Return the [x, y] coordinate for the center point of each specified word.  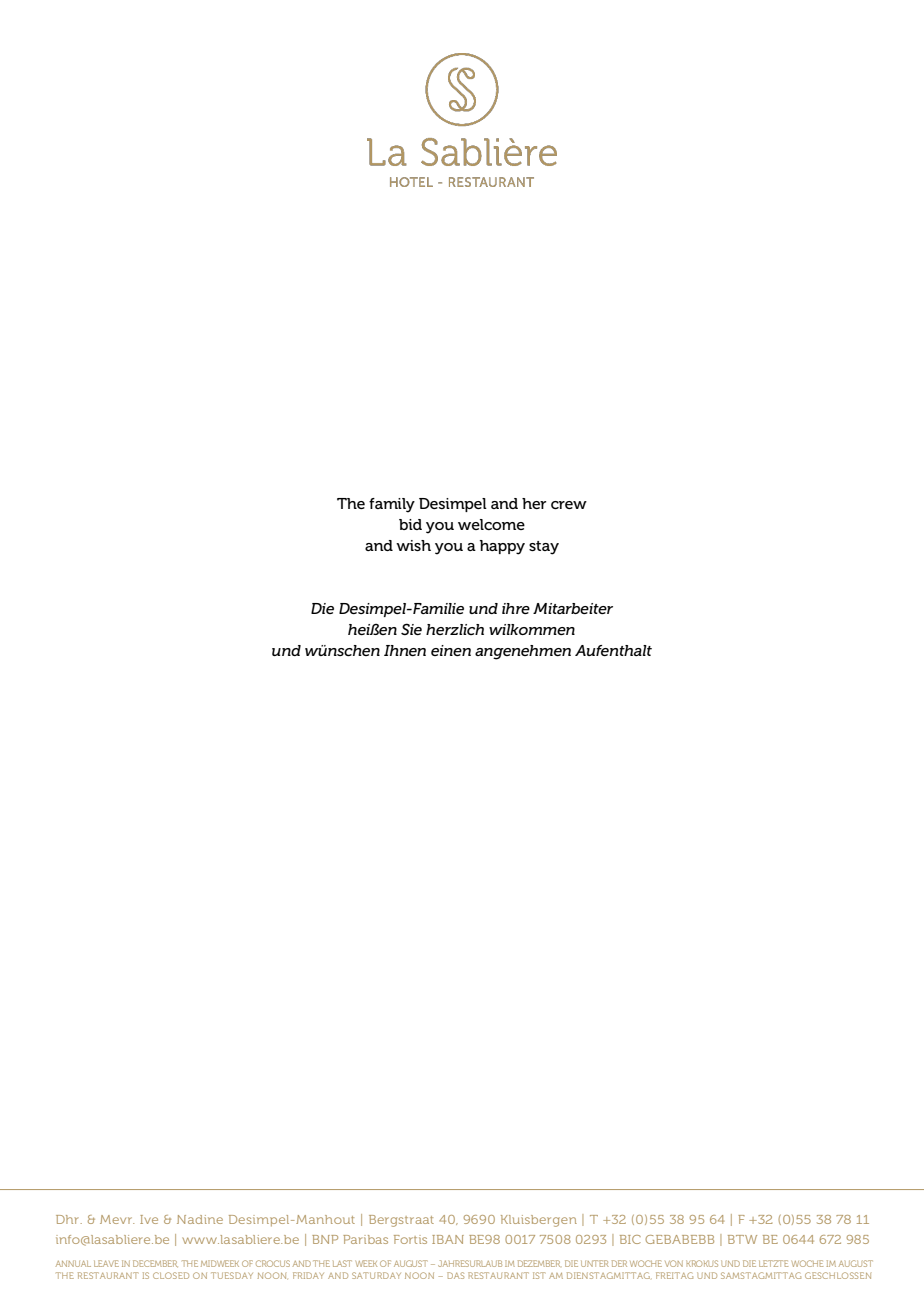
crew [569, 505]
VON [674, 1263]
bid [410, 524]
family [392, 505]
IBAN [448, 1239]
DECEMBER [155, 1264]
